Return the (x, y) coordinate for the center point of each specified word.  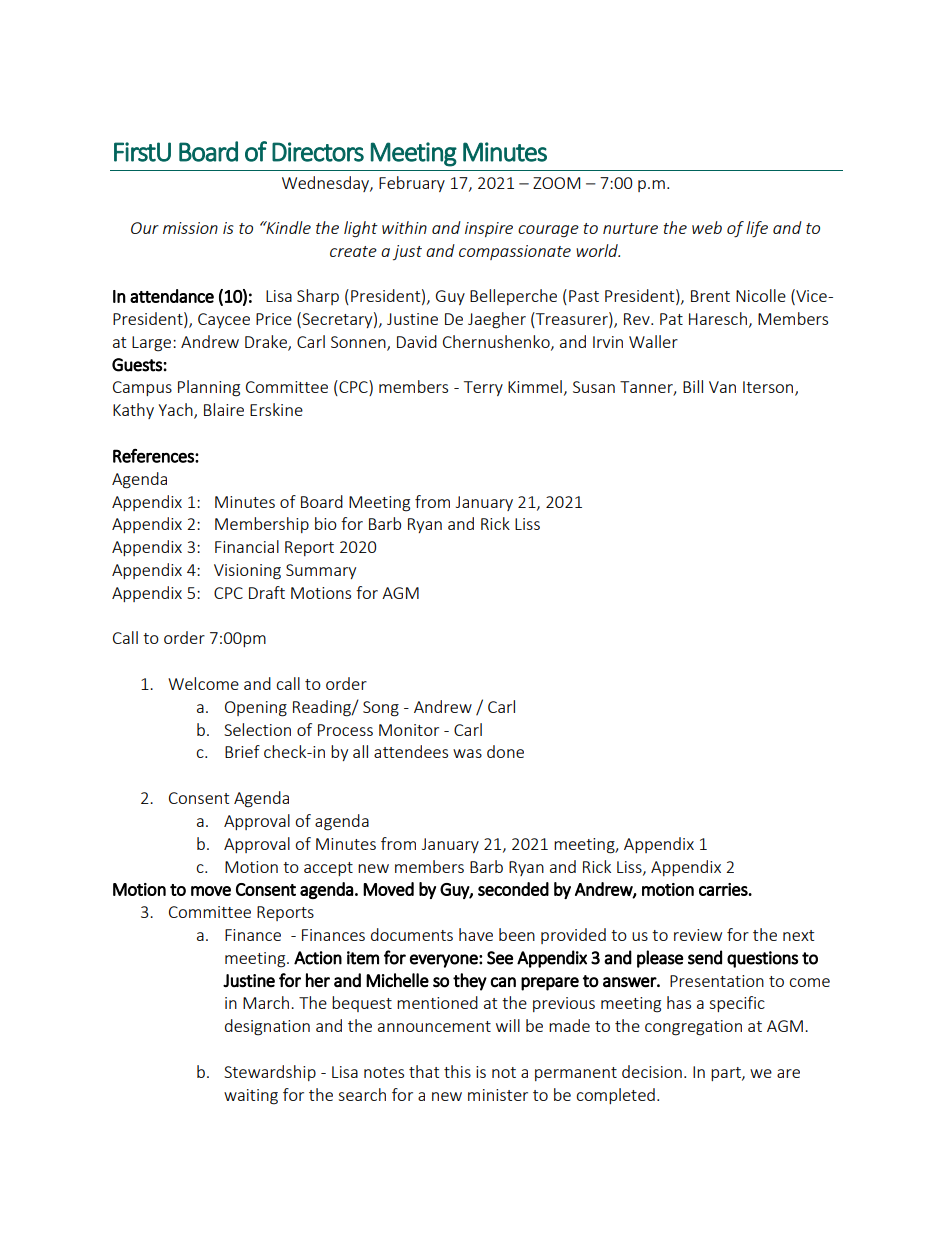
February (412, 184)
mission (190, 228)
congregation (693, 1028)
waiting (251, 1097)
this (457, 1071)
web (707, 227)
